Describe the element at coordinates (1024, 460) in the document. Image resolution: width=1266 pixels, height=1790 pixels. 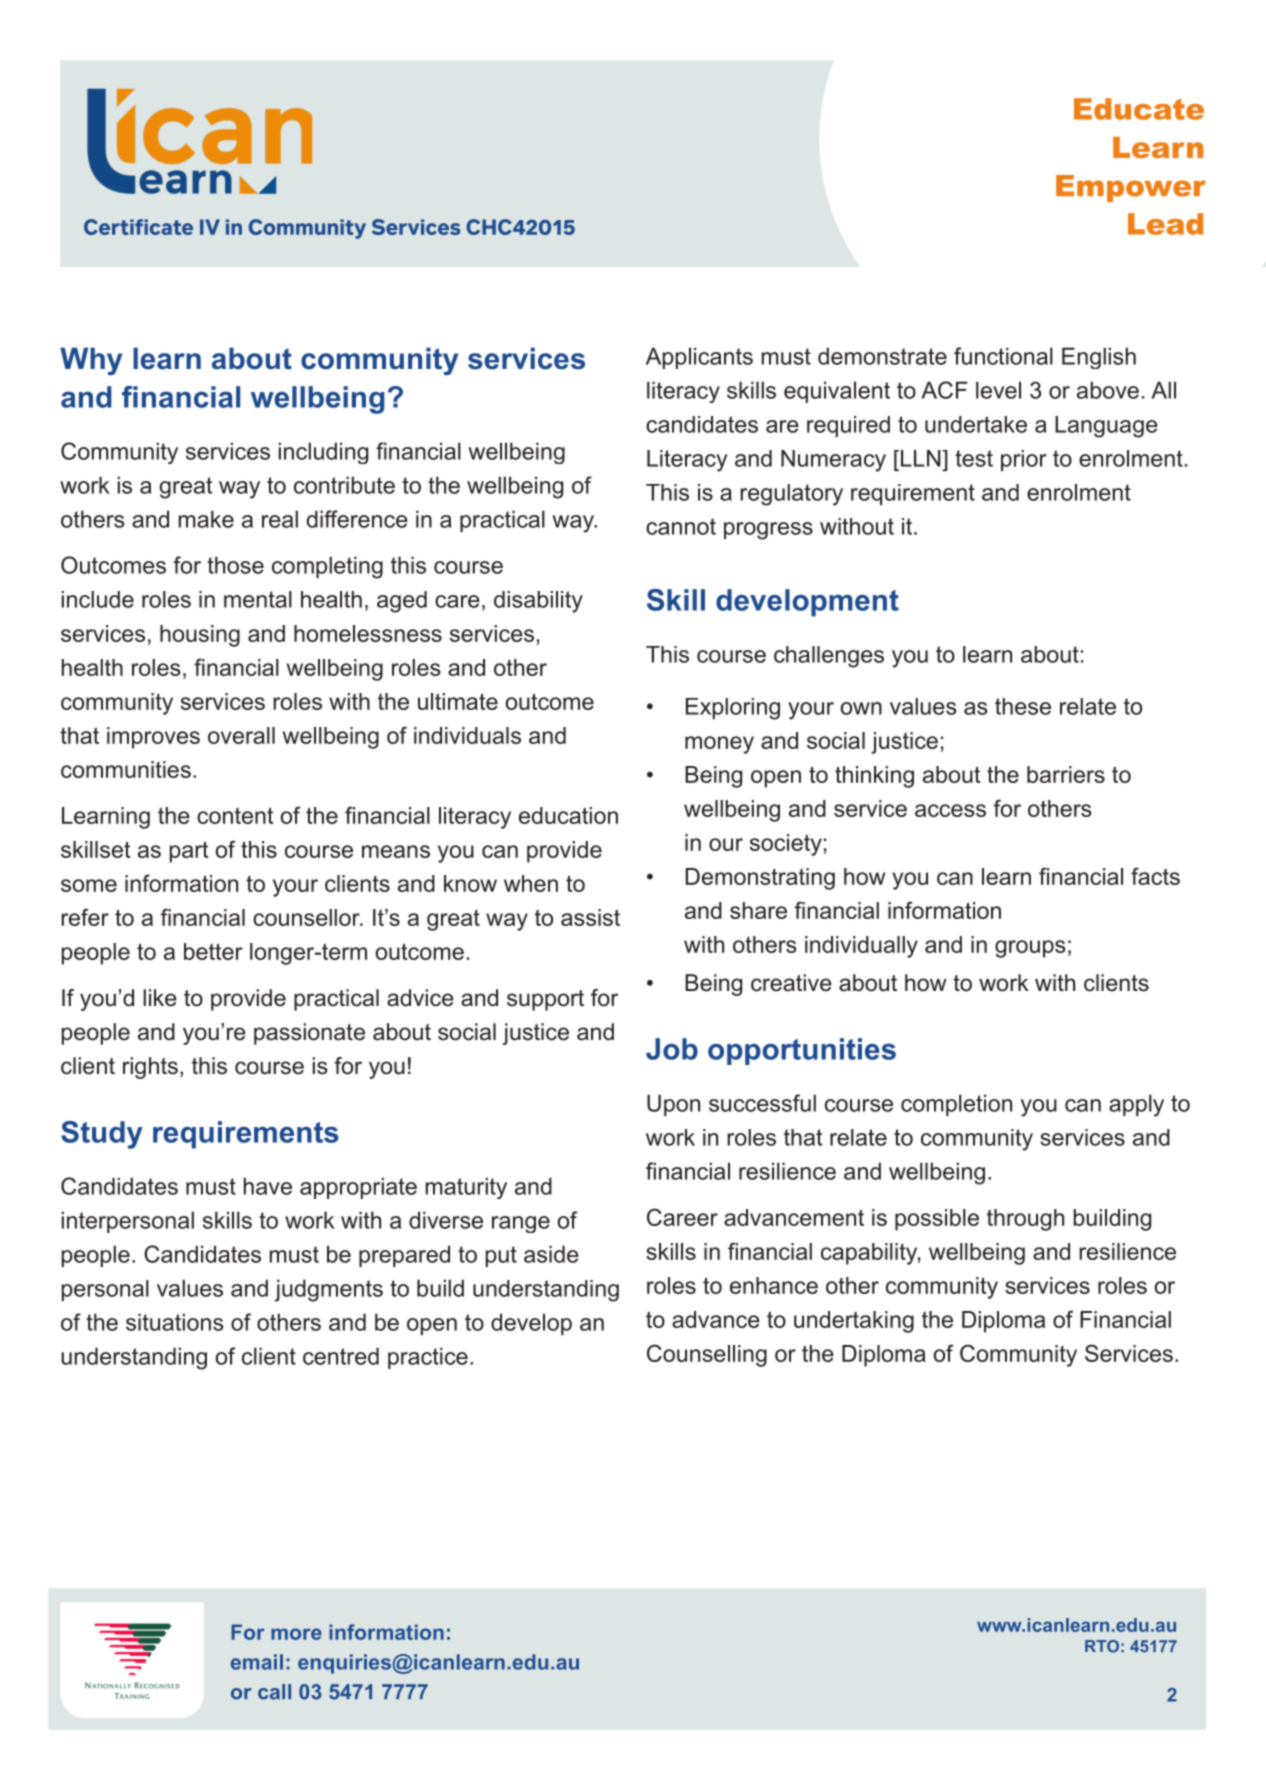
I see `prior` at that location.
